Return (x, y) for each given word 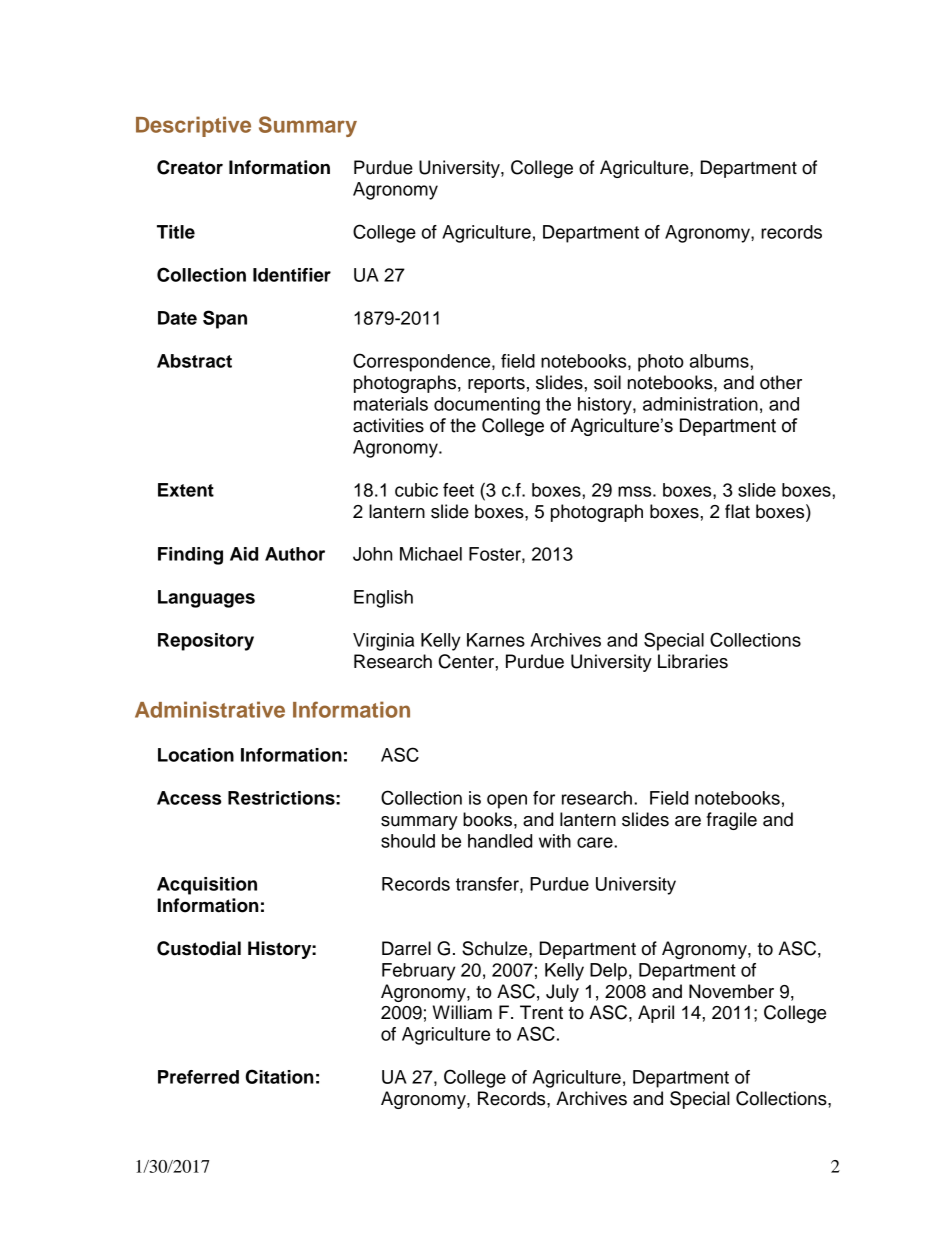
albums (720, 361)
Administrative (210, 709)
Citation (280, 1076)
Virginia (383, 642)
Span (225, 319)
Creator (190, 167)
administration (700, 404)
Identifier (292, 275)
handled (500, 841)
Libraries (693, 661)
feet (458, 490)
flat (737, 511)
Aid (244, 554)
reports (496, 384)
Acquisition (207, 886)
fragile (732, 821)
